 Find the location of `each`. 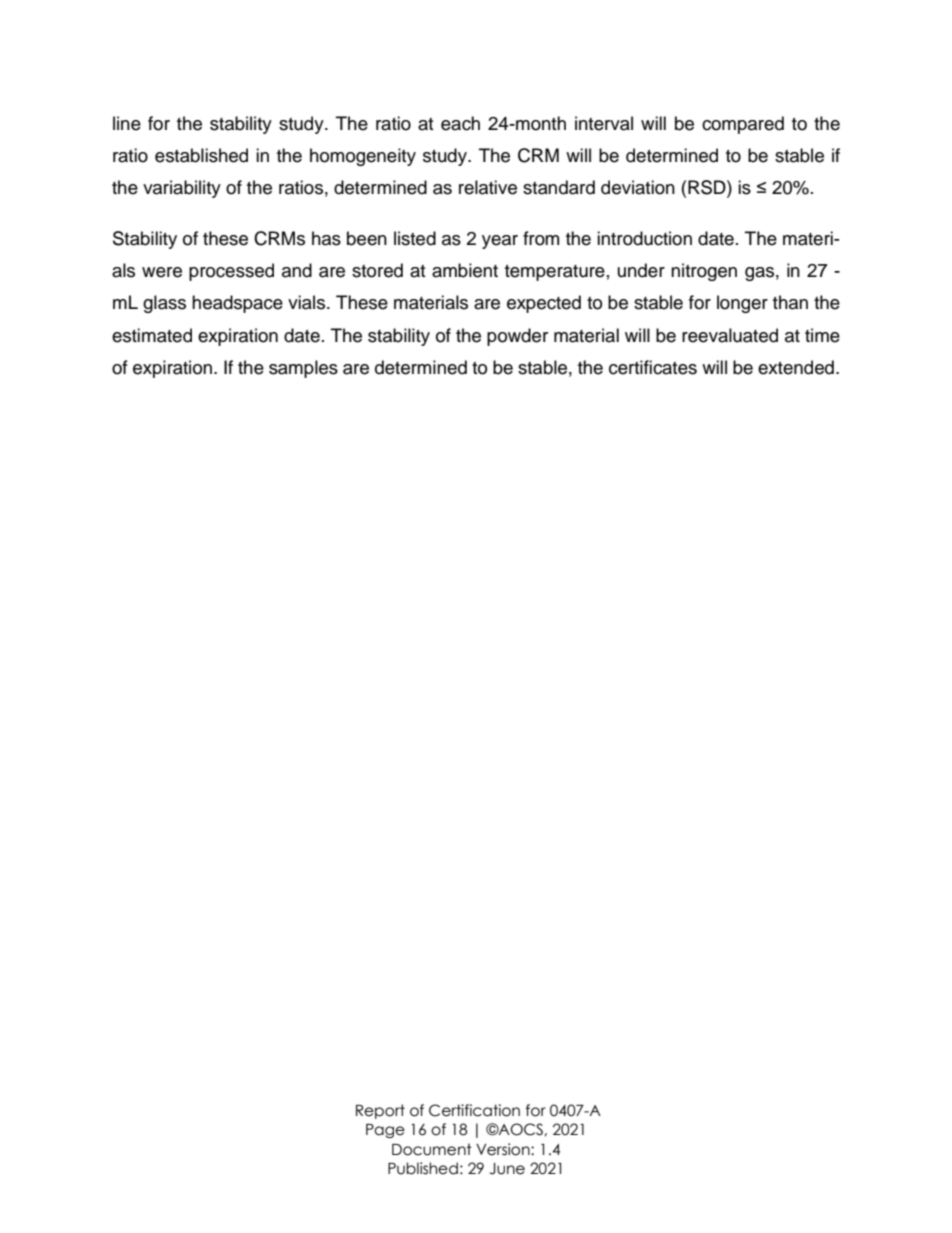

each is located at coordinates (460, 123).
